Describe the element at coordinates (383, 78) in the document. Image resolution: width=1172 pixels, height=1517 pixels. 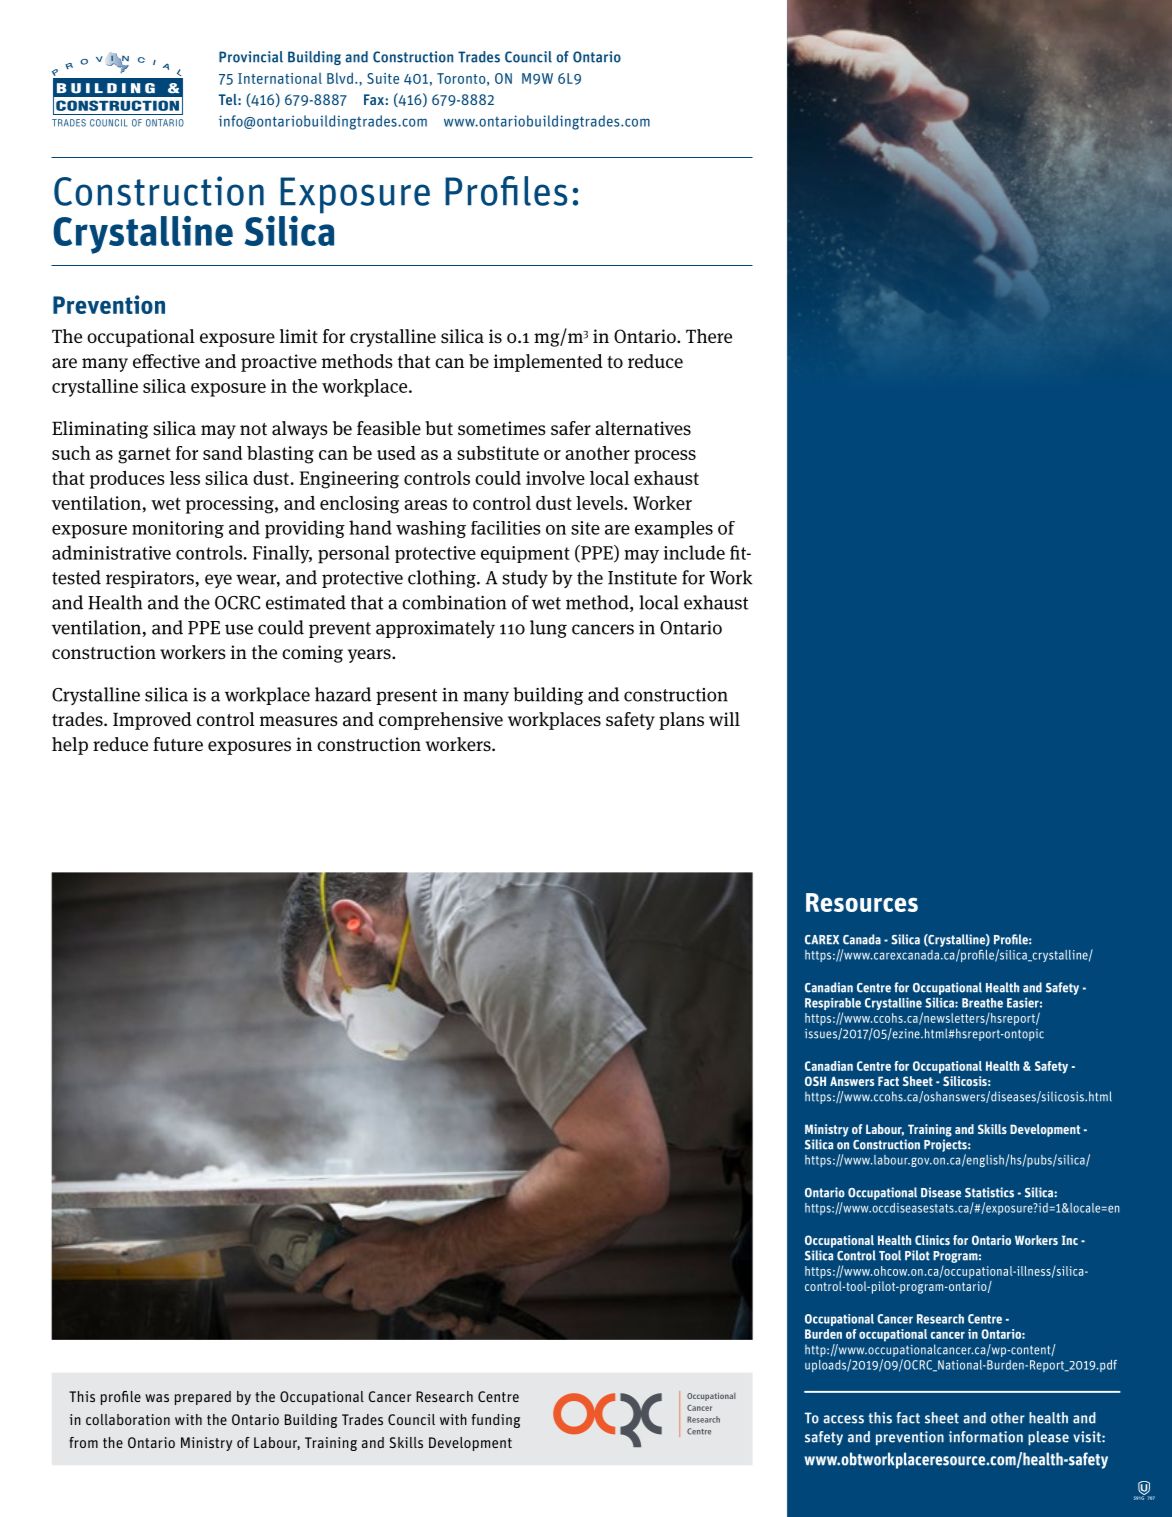
I see `Suite` at that location.
